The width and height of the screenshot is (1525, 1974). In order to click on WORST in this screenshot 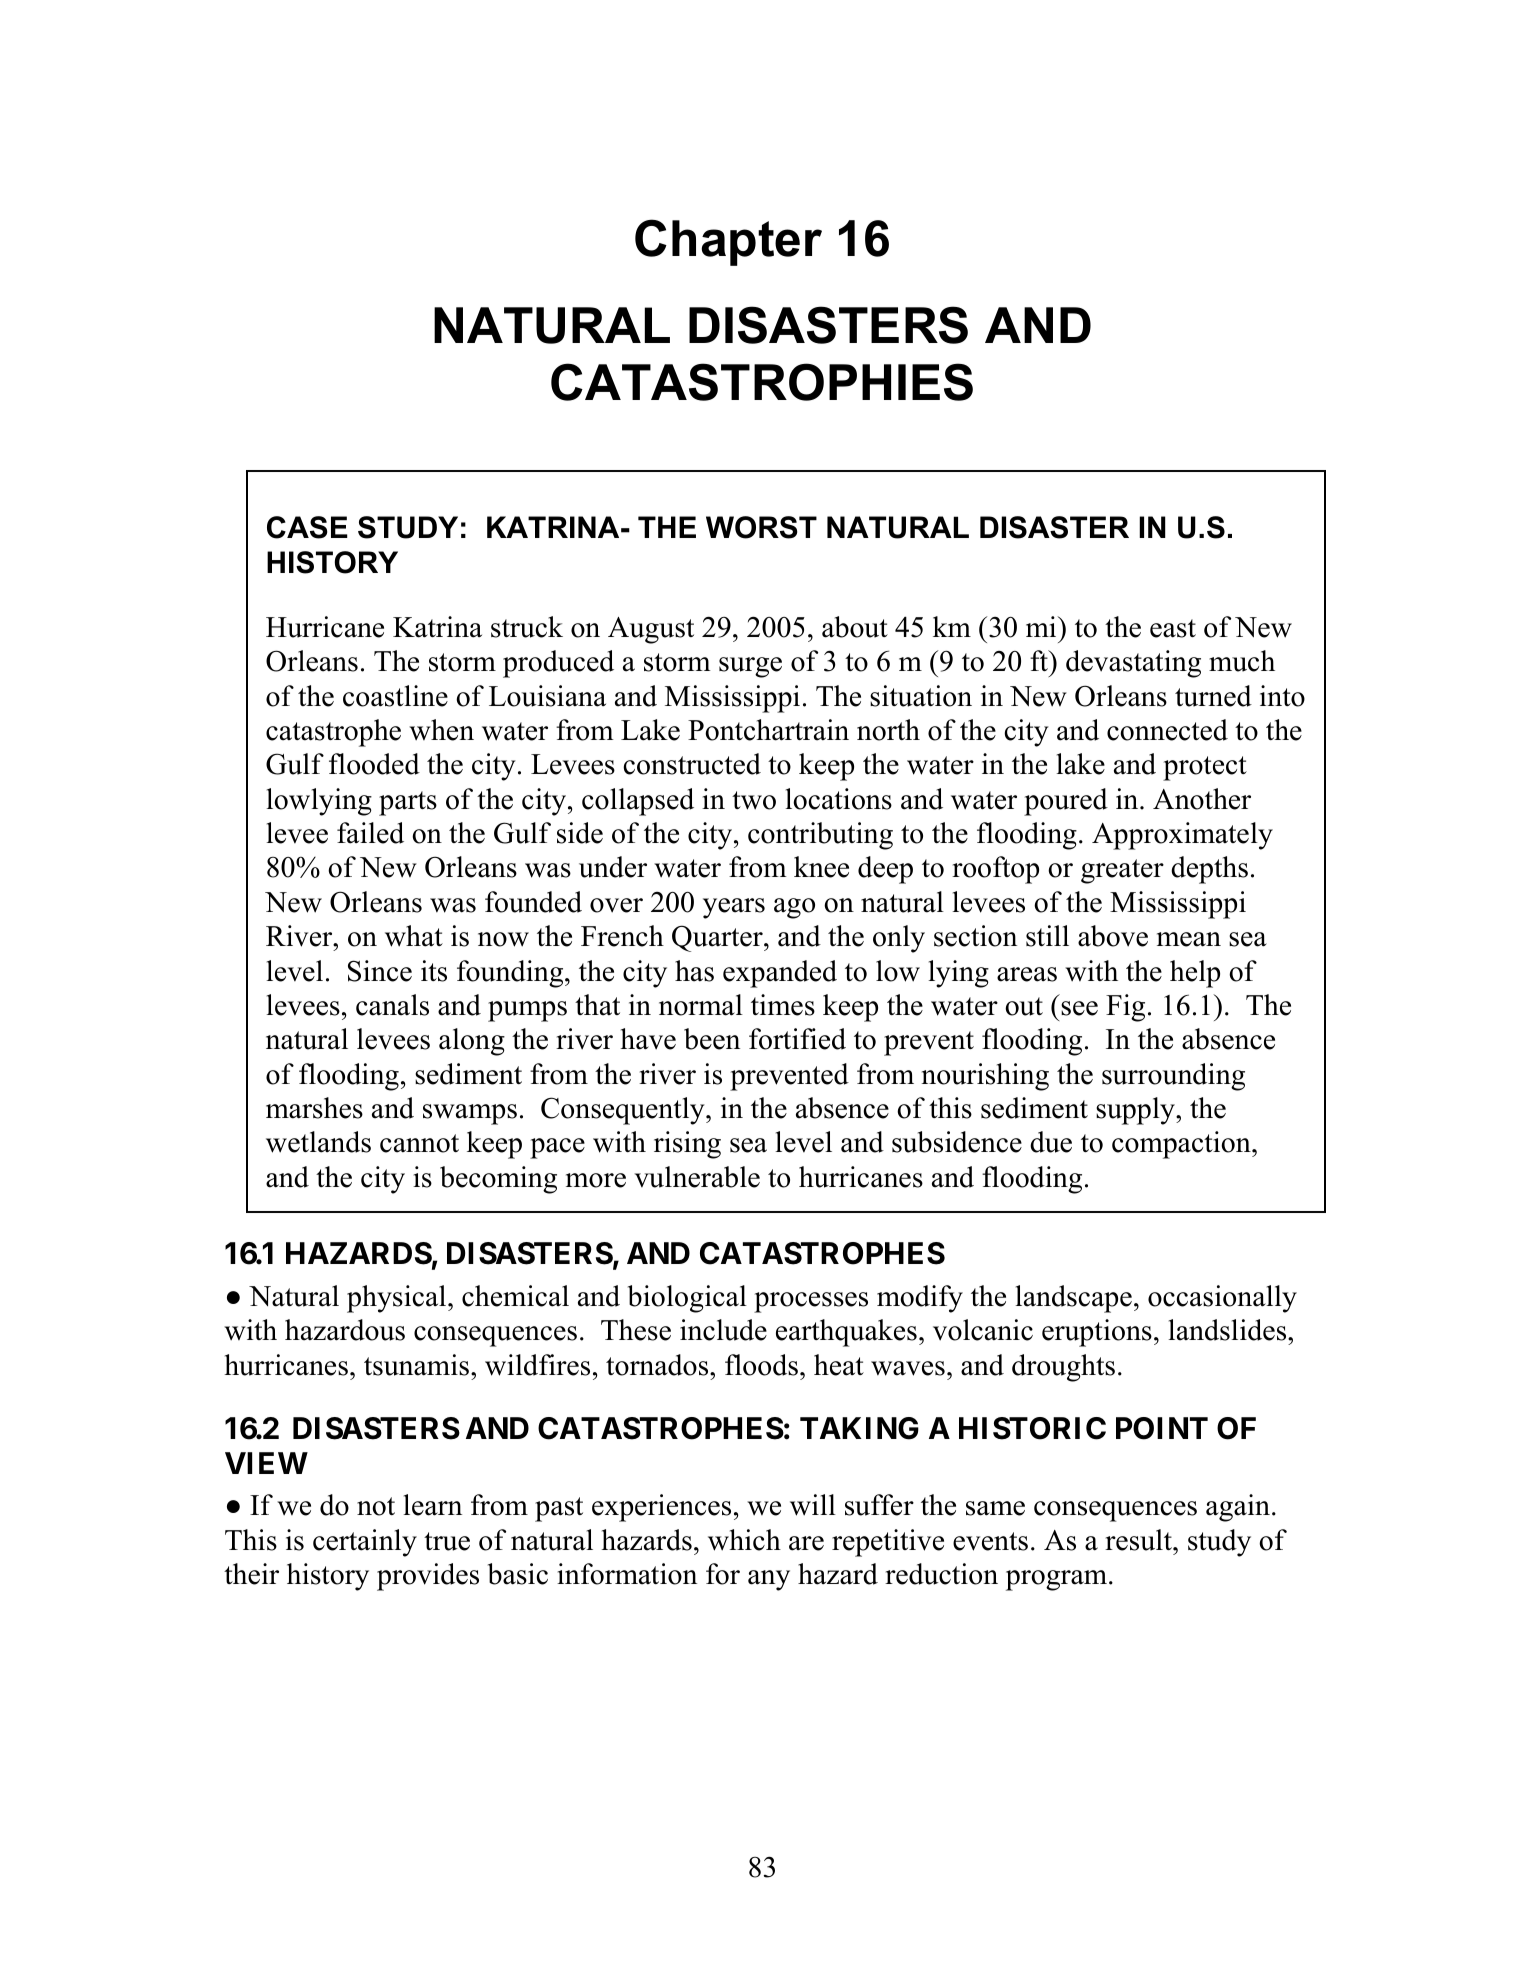, I will do `click(761, 527)`.
